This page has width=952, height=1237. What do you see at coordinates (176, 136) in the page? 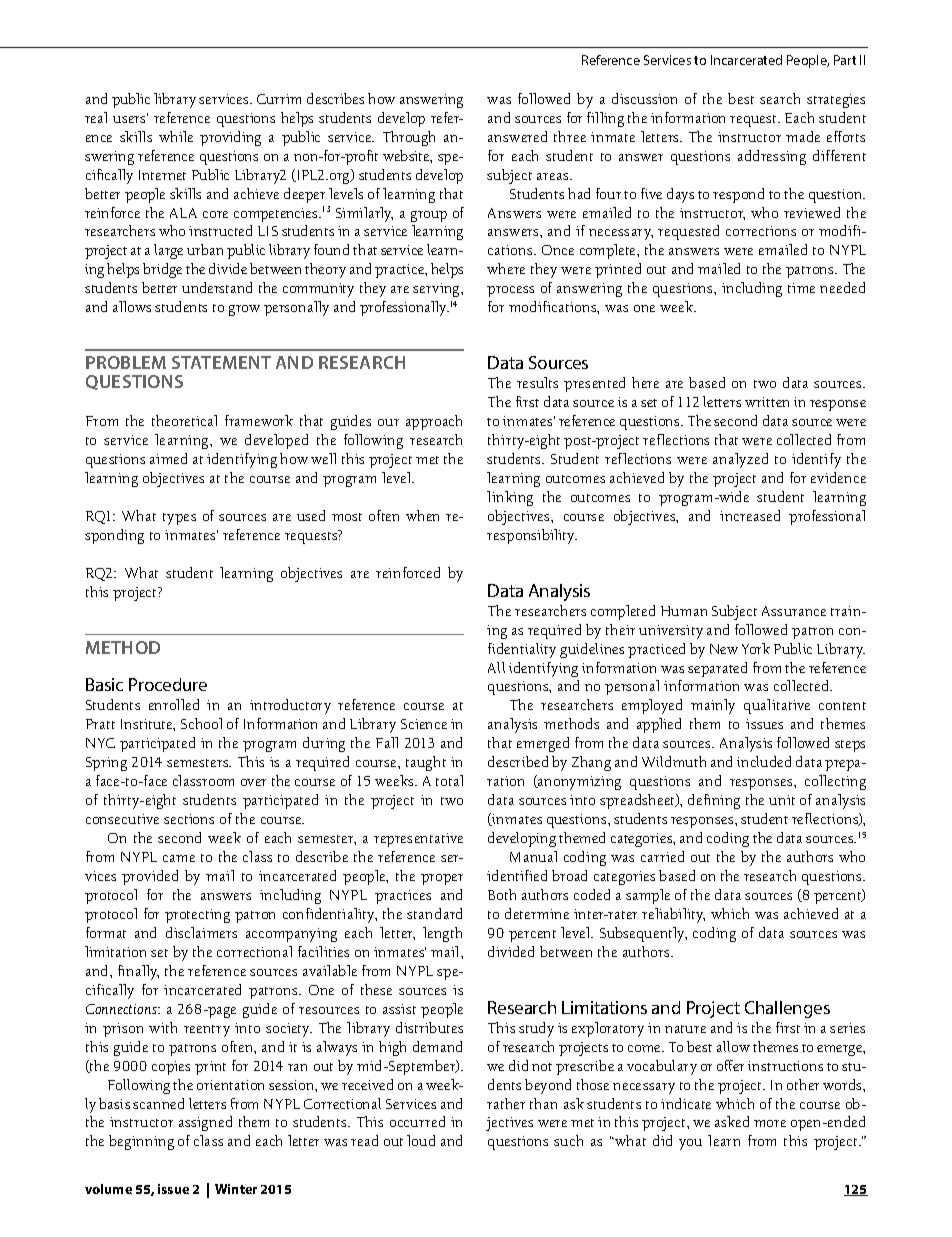
I see `while` at bounding box center [176, 136].
